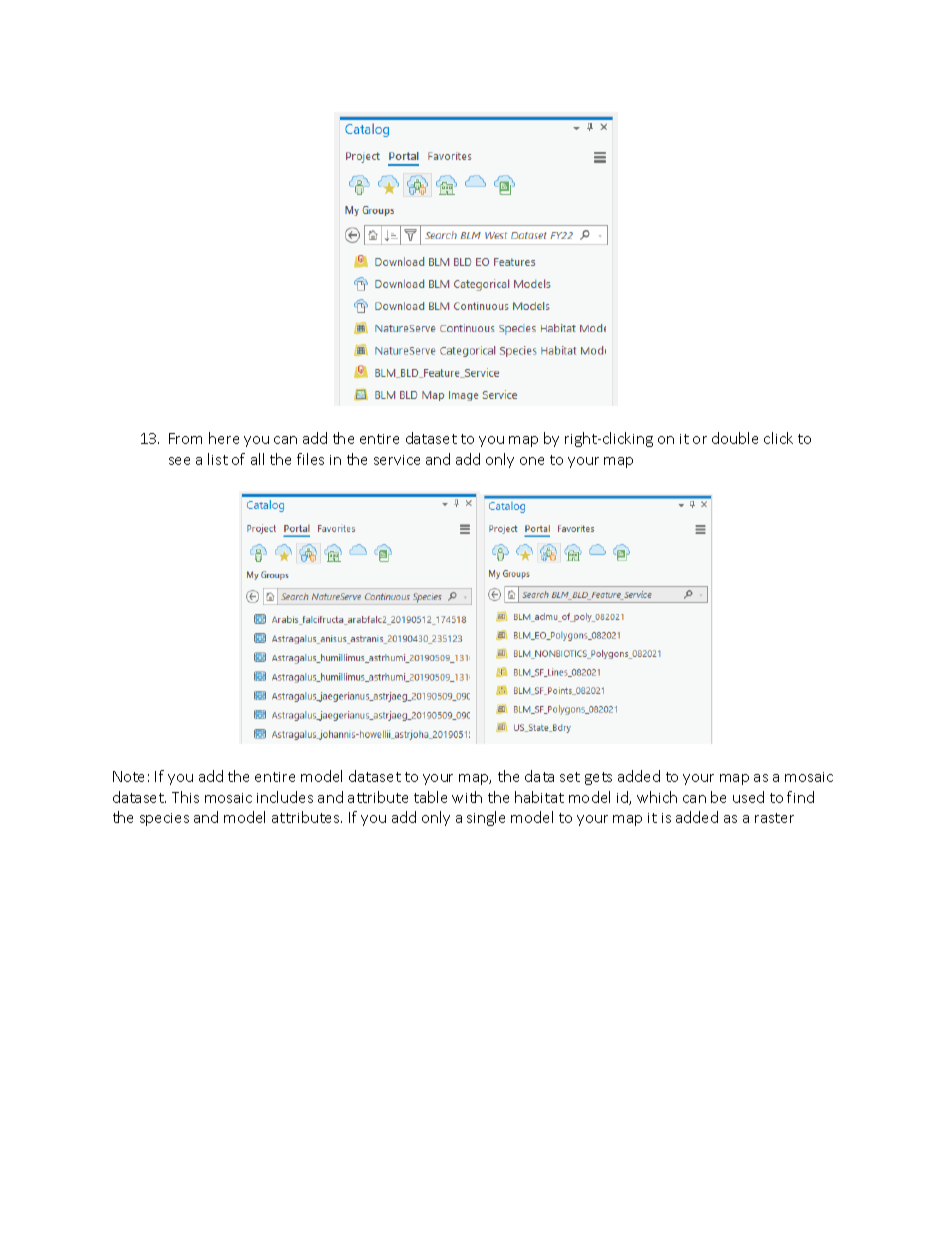 The width and height of the page is (952, 1233). Describe the element at coordinates (218, 459) in the page. I see `list` at that location.
